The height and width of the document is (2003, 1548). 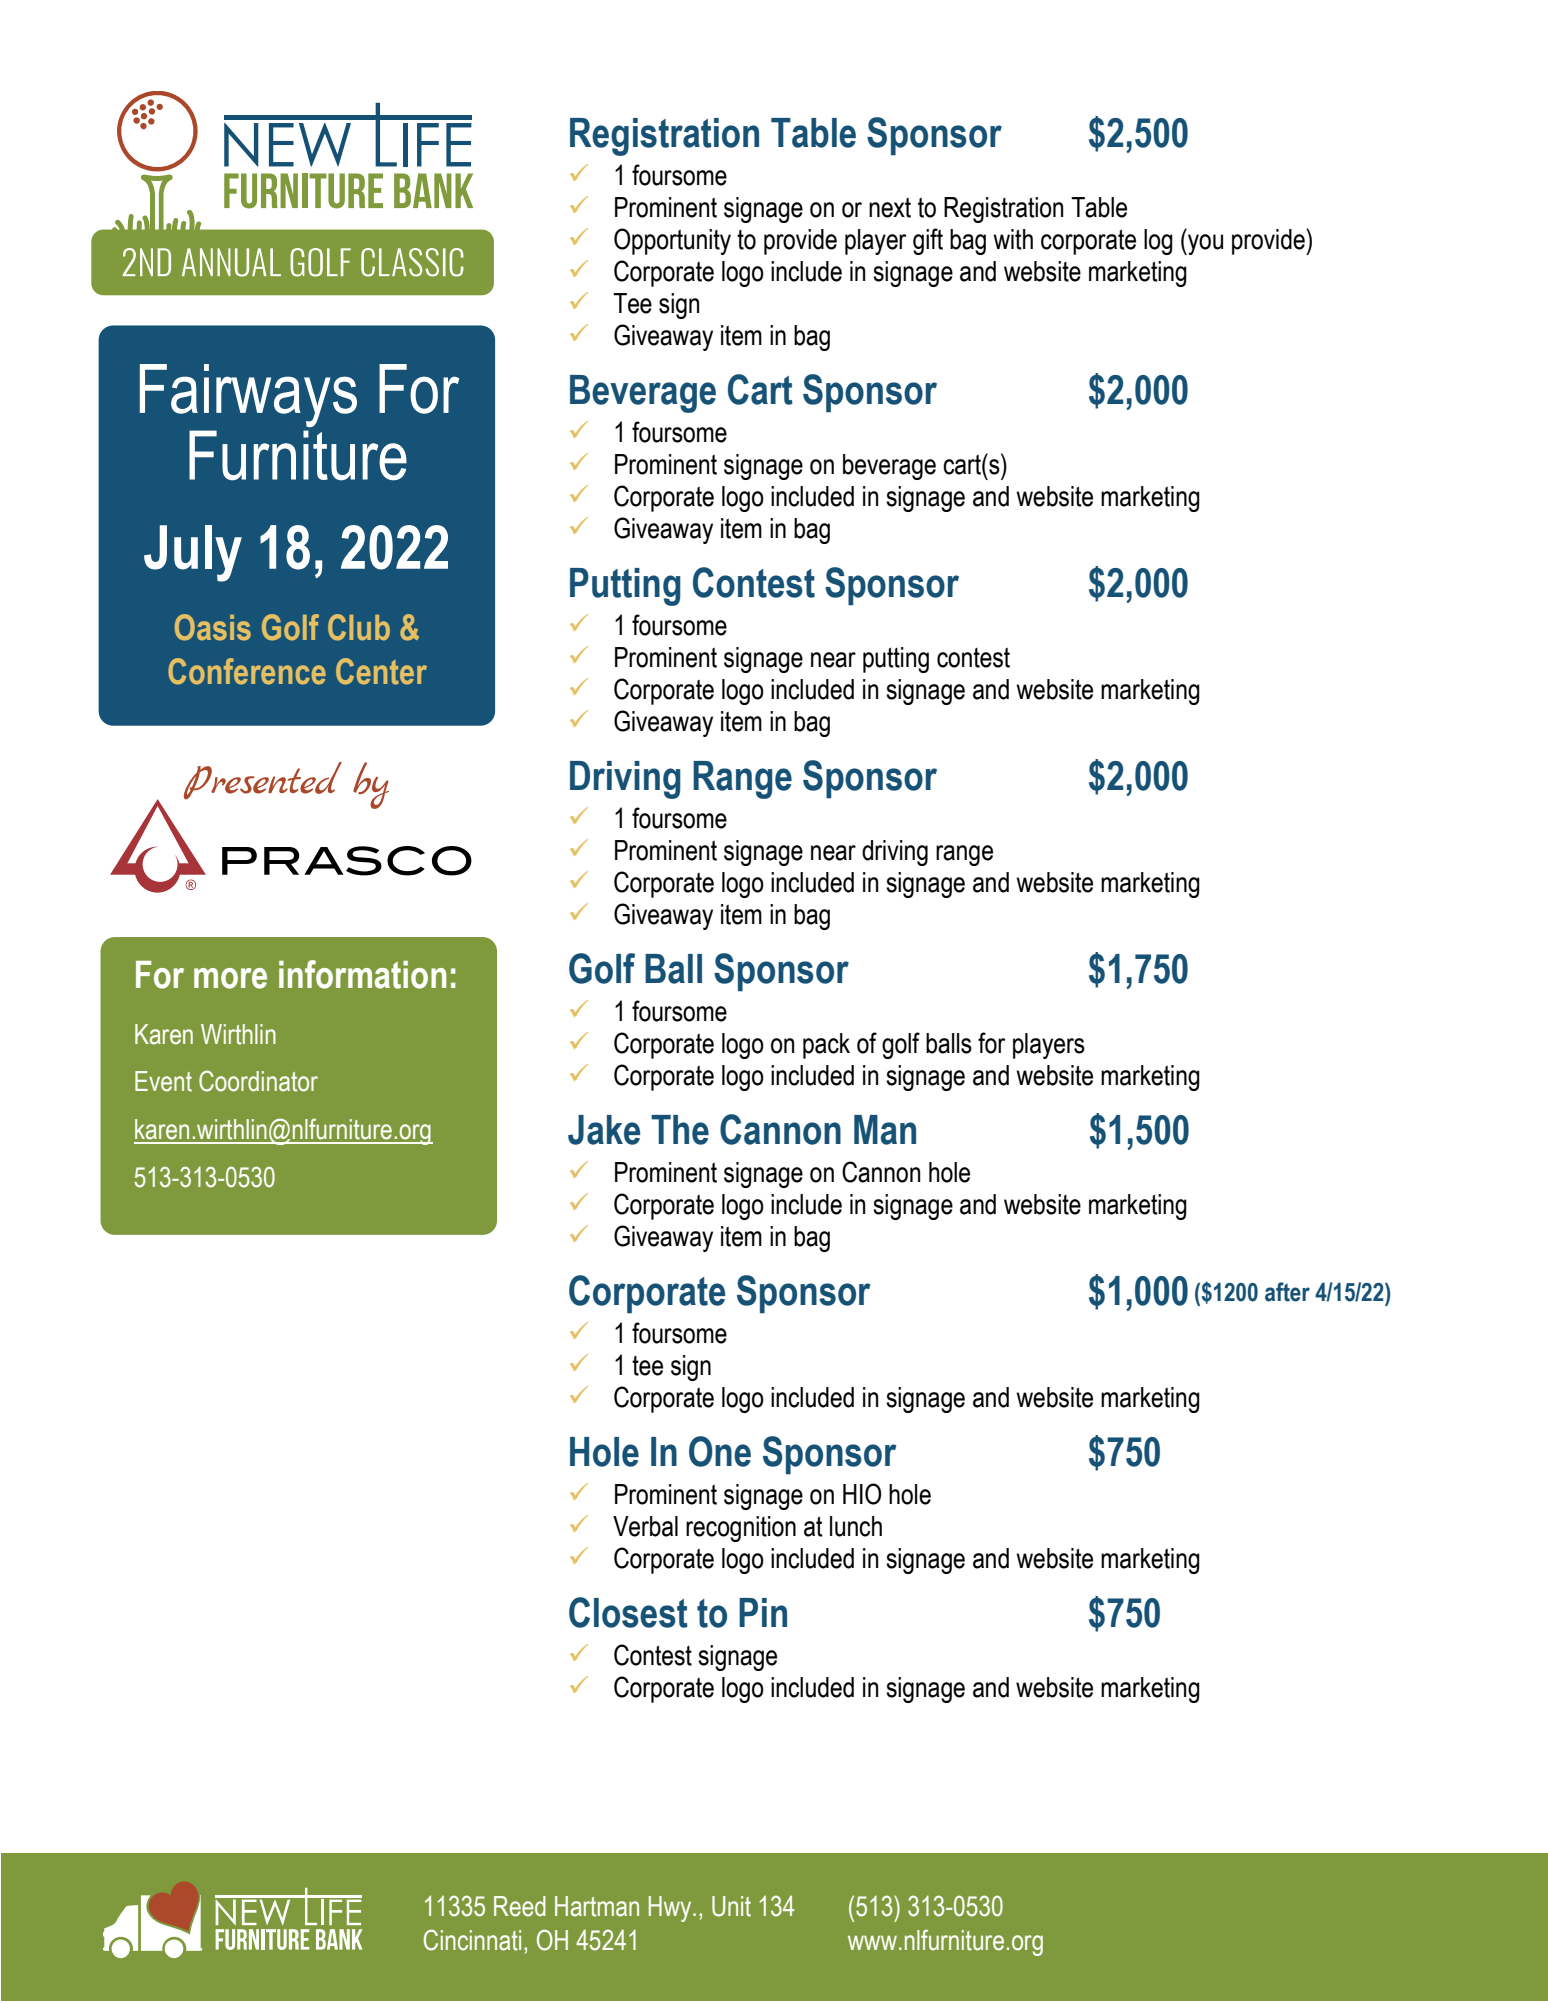 What do you see at coordinates (258, 1081) in the document?
I see `Coordinator` at bounding box center [258, 1081].
